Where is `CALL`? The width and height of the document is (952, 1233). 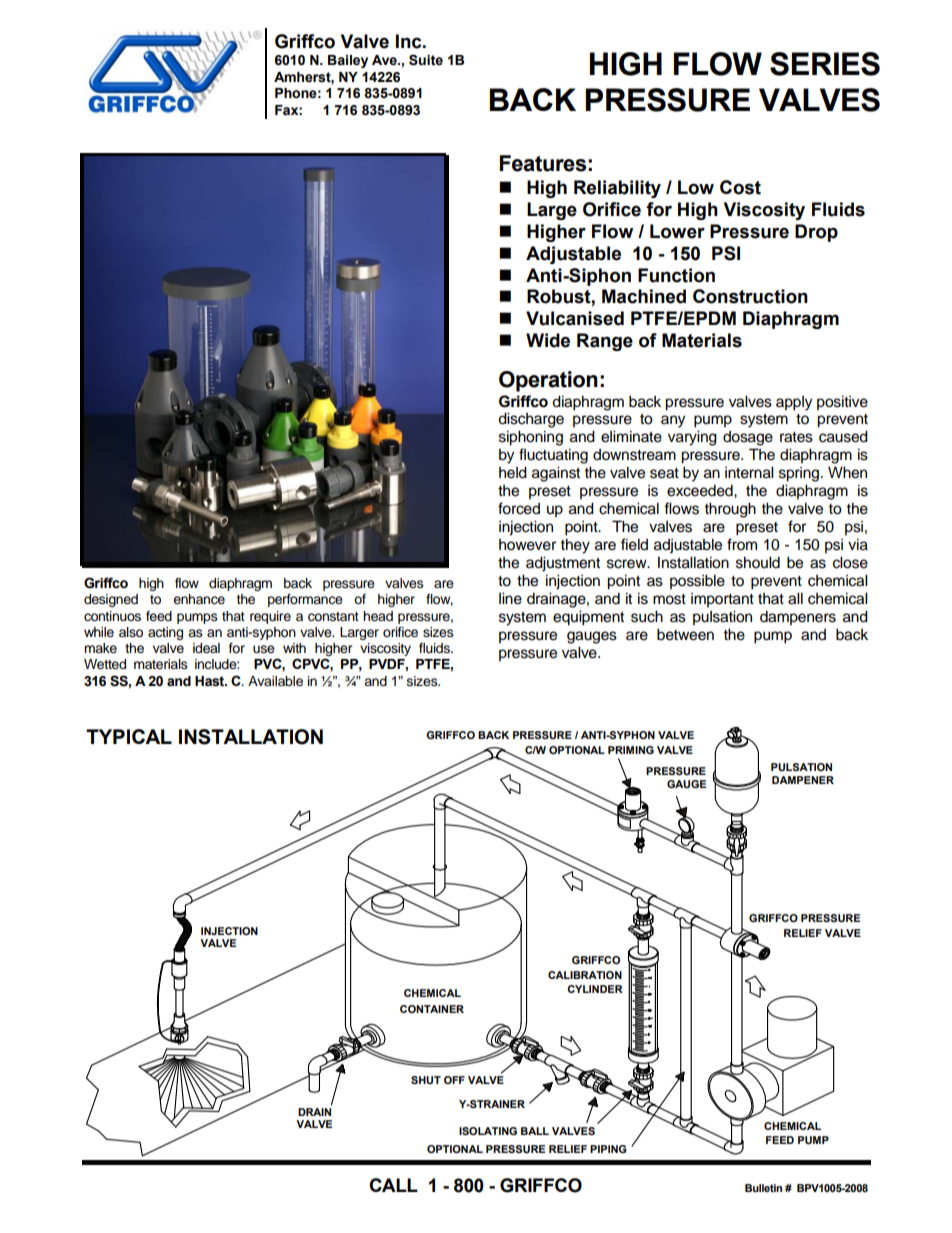 CALL is located at coordinates (393, 1185).
